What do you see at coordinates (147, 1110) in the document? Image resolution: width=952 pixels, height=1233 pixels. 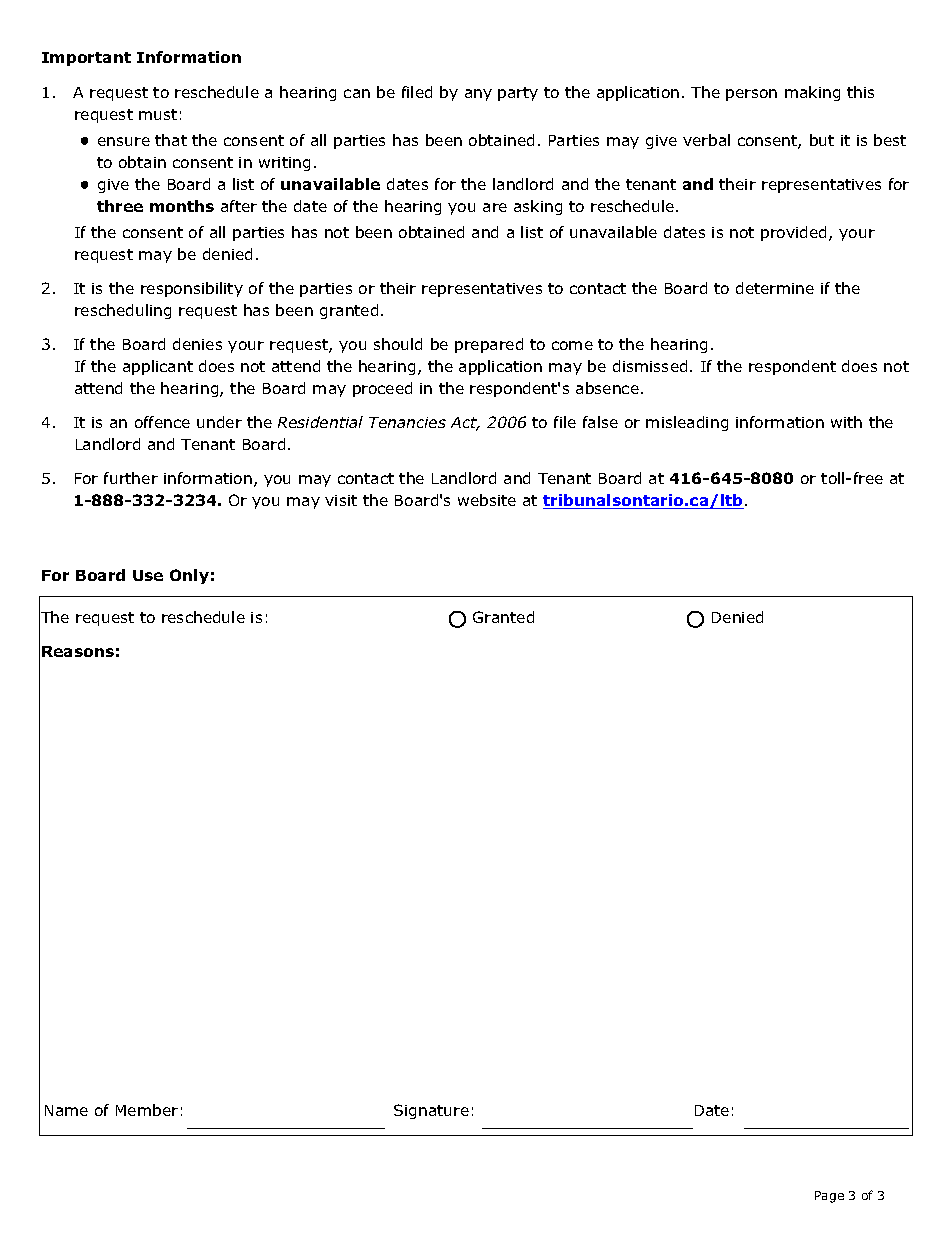 I see `Member` at bounding box center [147, 1110].
